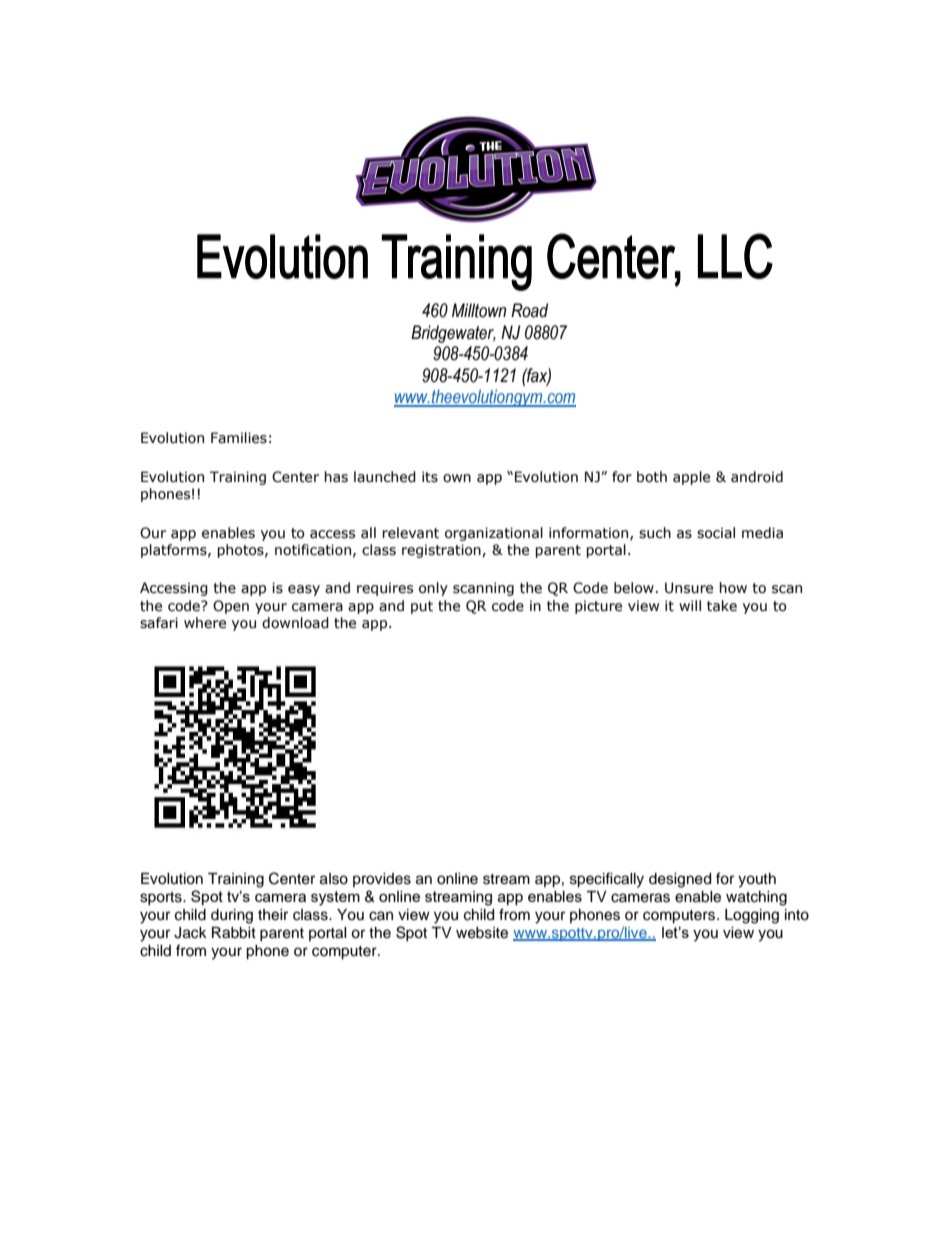  What do you see at coordinates (752, 916) in the document?
I see `Logging` at bounding box center [752, 916].
